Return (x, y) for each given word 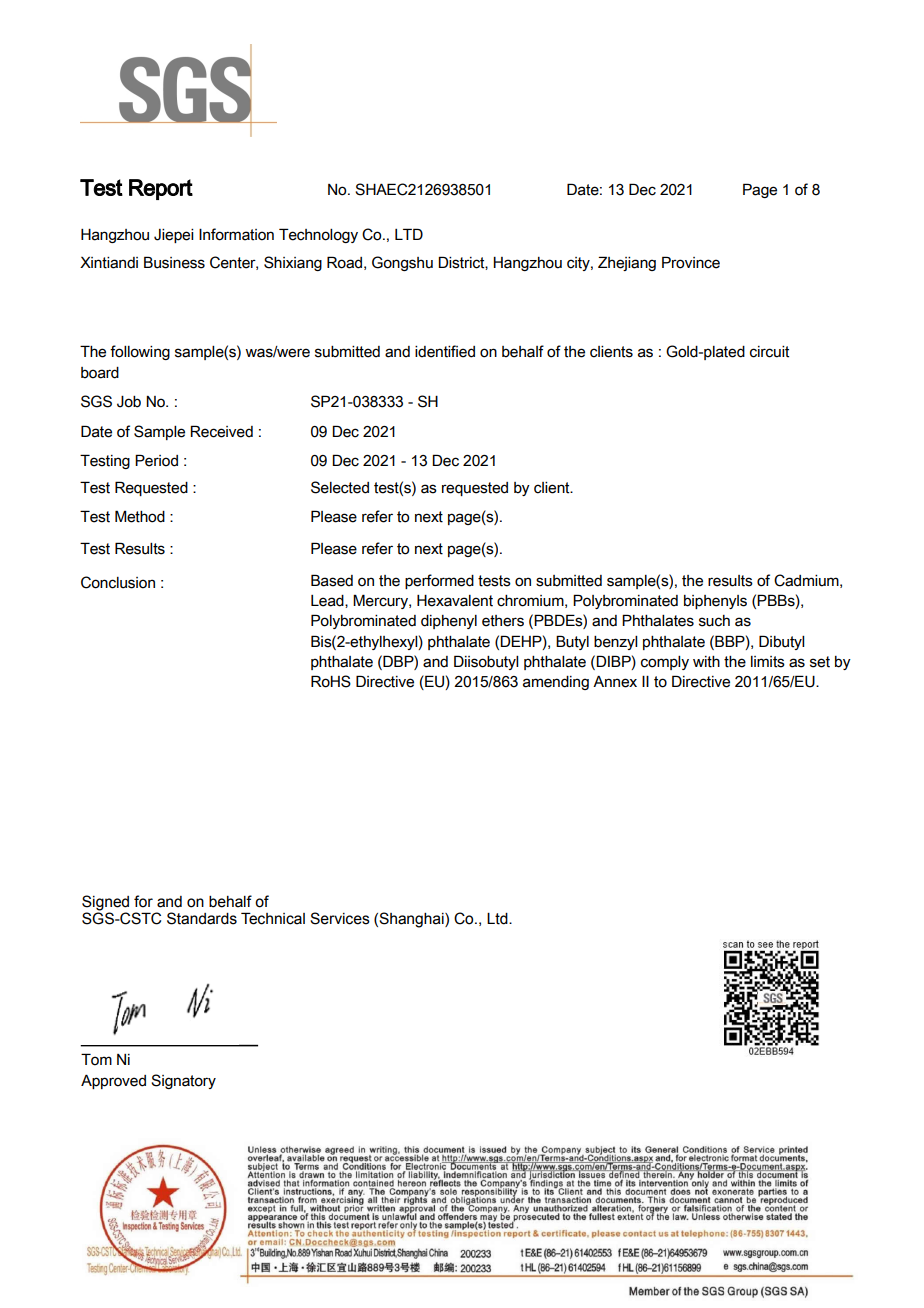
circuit (769, 352)
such (714, 621)
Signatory (183, 1081)
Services (340, 918)
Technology (318, 235)
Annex (615, 682)
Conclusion (118, 582)
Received (221, 431)
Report (161, 189)
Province (691, 262)
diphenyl (449, 622)
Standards (202, 918)
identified (445, 351)
